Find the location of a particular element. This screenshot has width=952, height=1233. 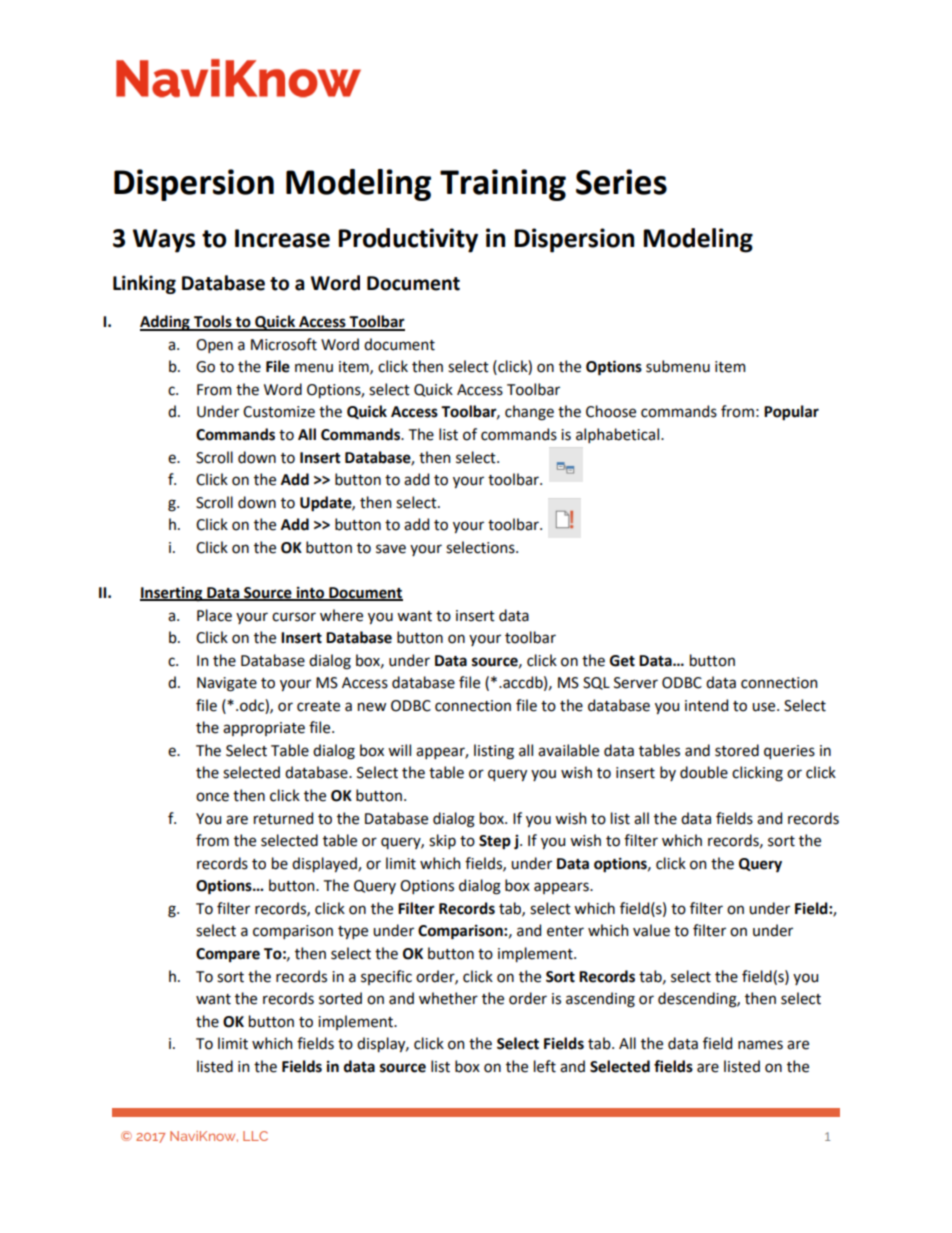

intend is located at coordinates (706, 705).
